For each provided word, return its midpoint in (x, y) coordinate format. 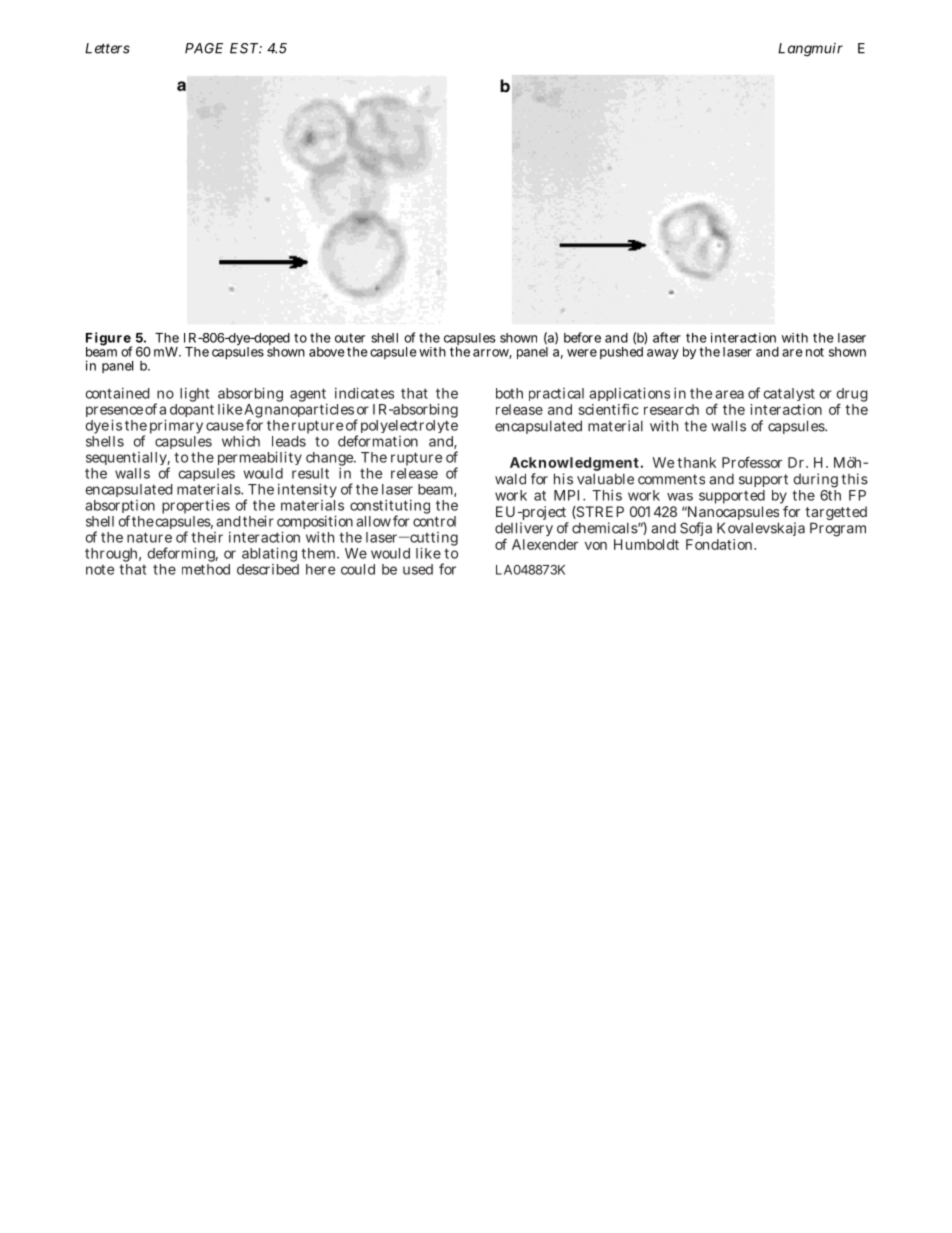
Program (838, 529)
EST (245, 48)
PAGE (204, 48)
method (206, 568)
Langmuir (810, 50)
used (418, 569)
